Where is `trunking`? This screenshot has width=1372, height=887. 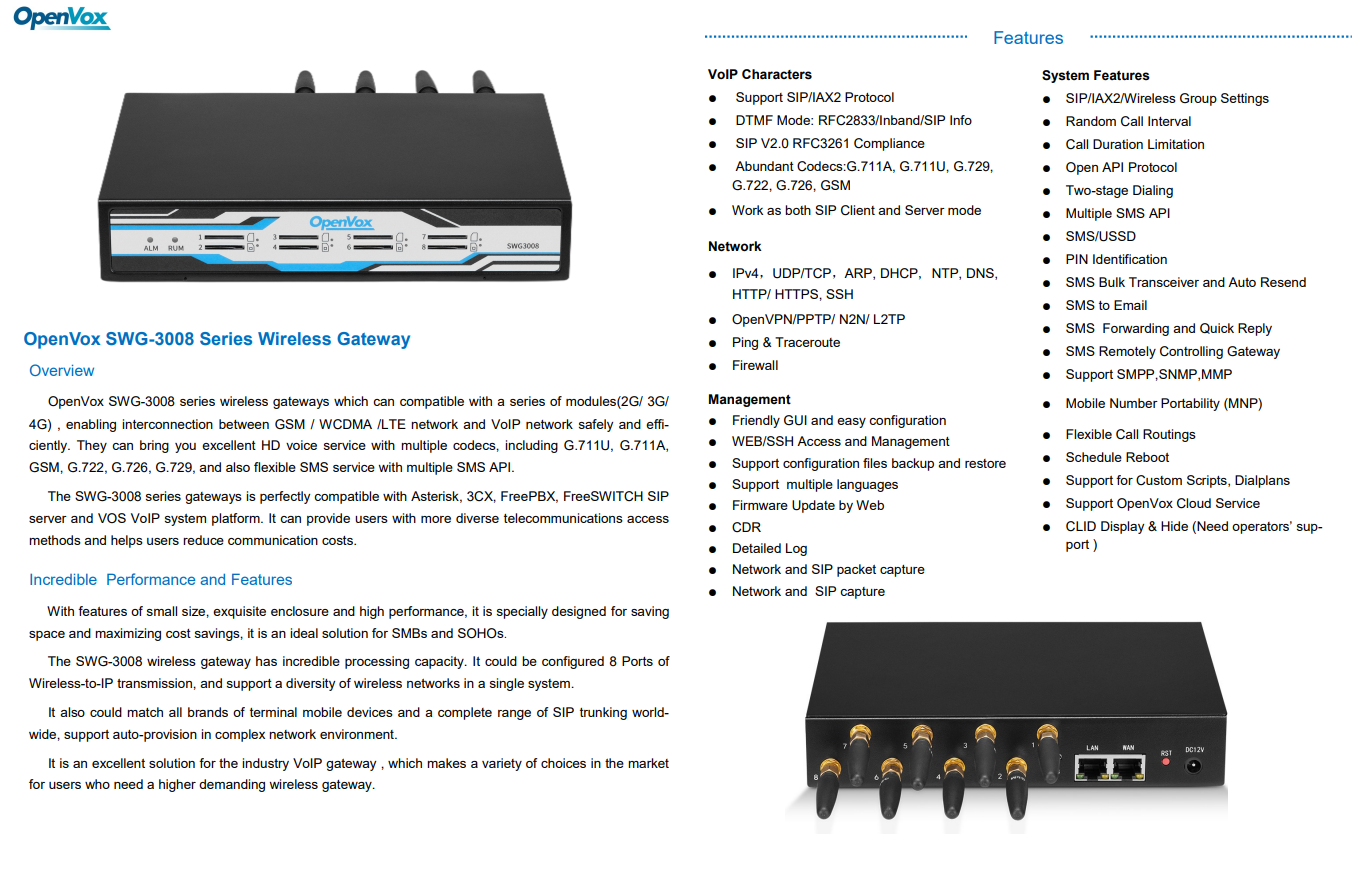
trunking is located at coordinates (603, 713).
